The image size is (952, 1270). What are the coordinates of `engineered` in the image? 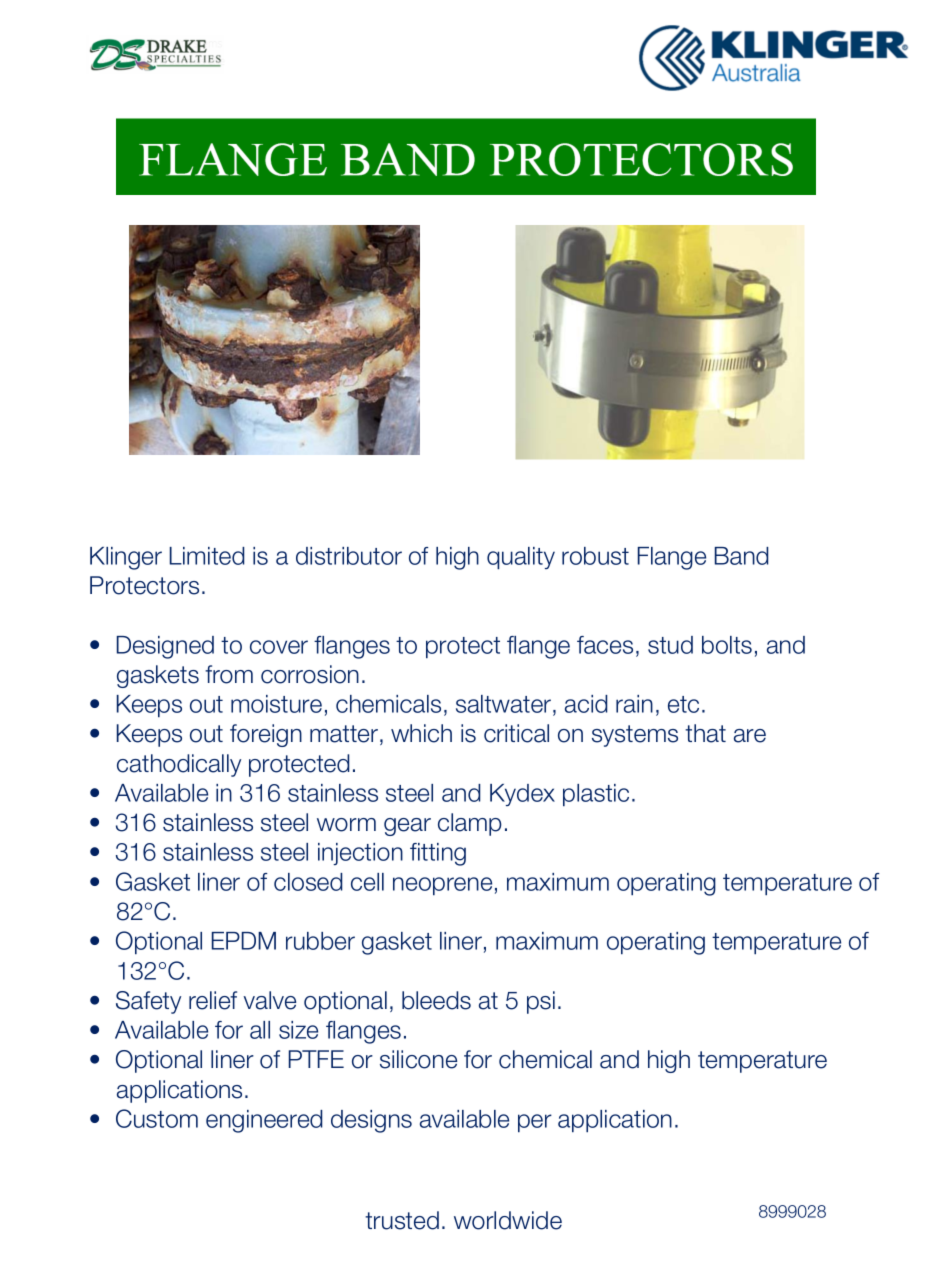 It's located at (264, 1121).
